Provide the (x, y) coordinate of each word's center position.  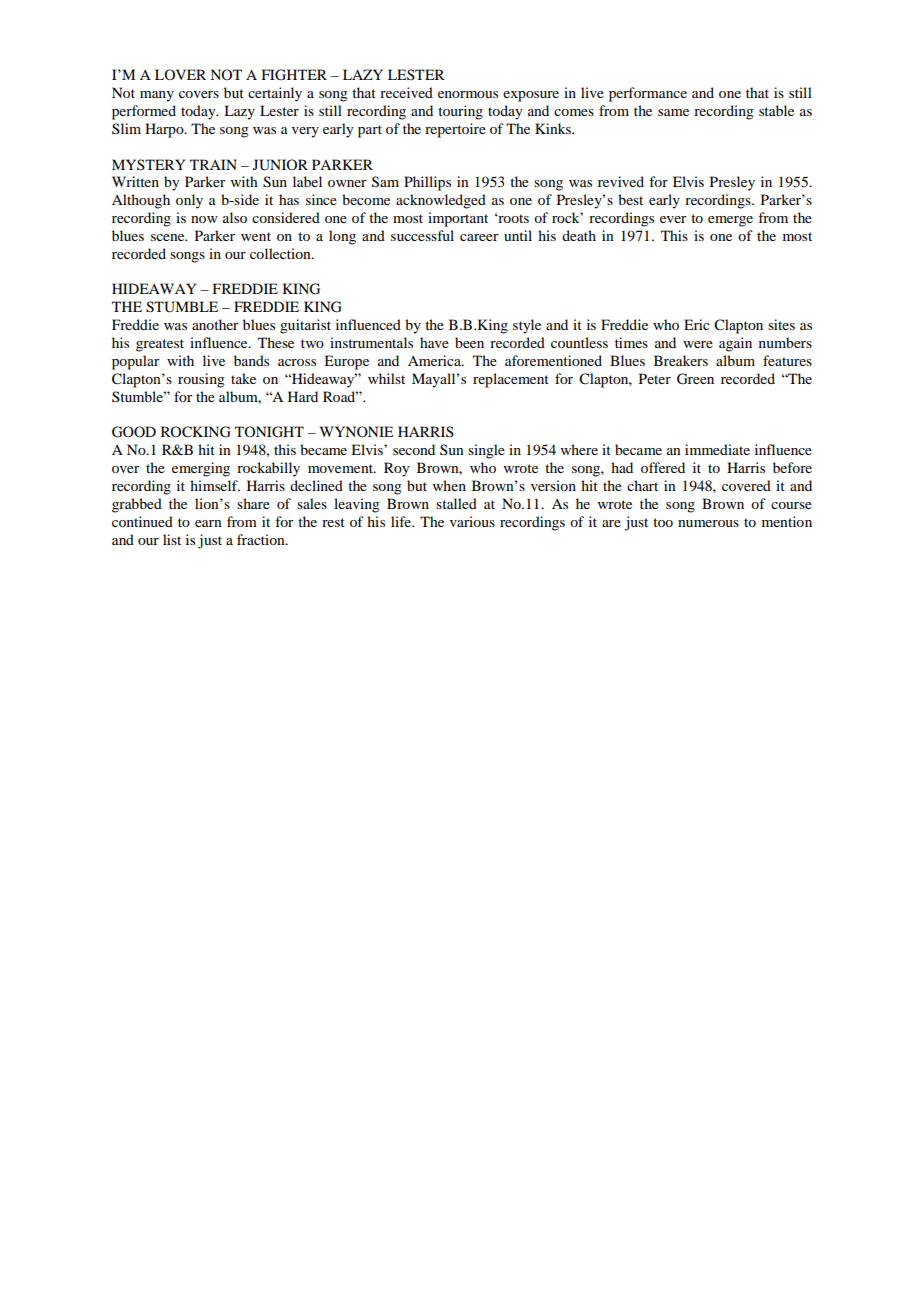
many (157, 96)
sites (781, 324)
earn (208, 523)
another (215, 324)
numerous (708, 523)
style (527, 326)
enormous (468, 94)
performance (648, 94)
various (472, 521)
